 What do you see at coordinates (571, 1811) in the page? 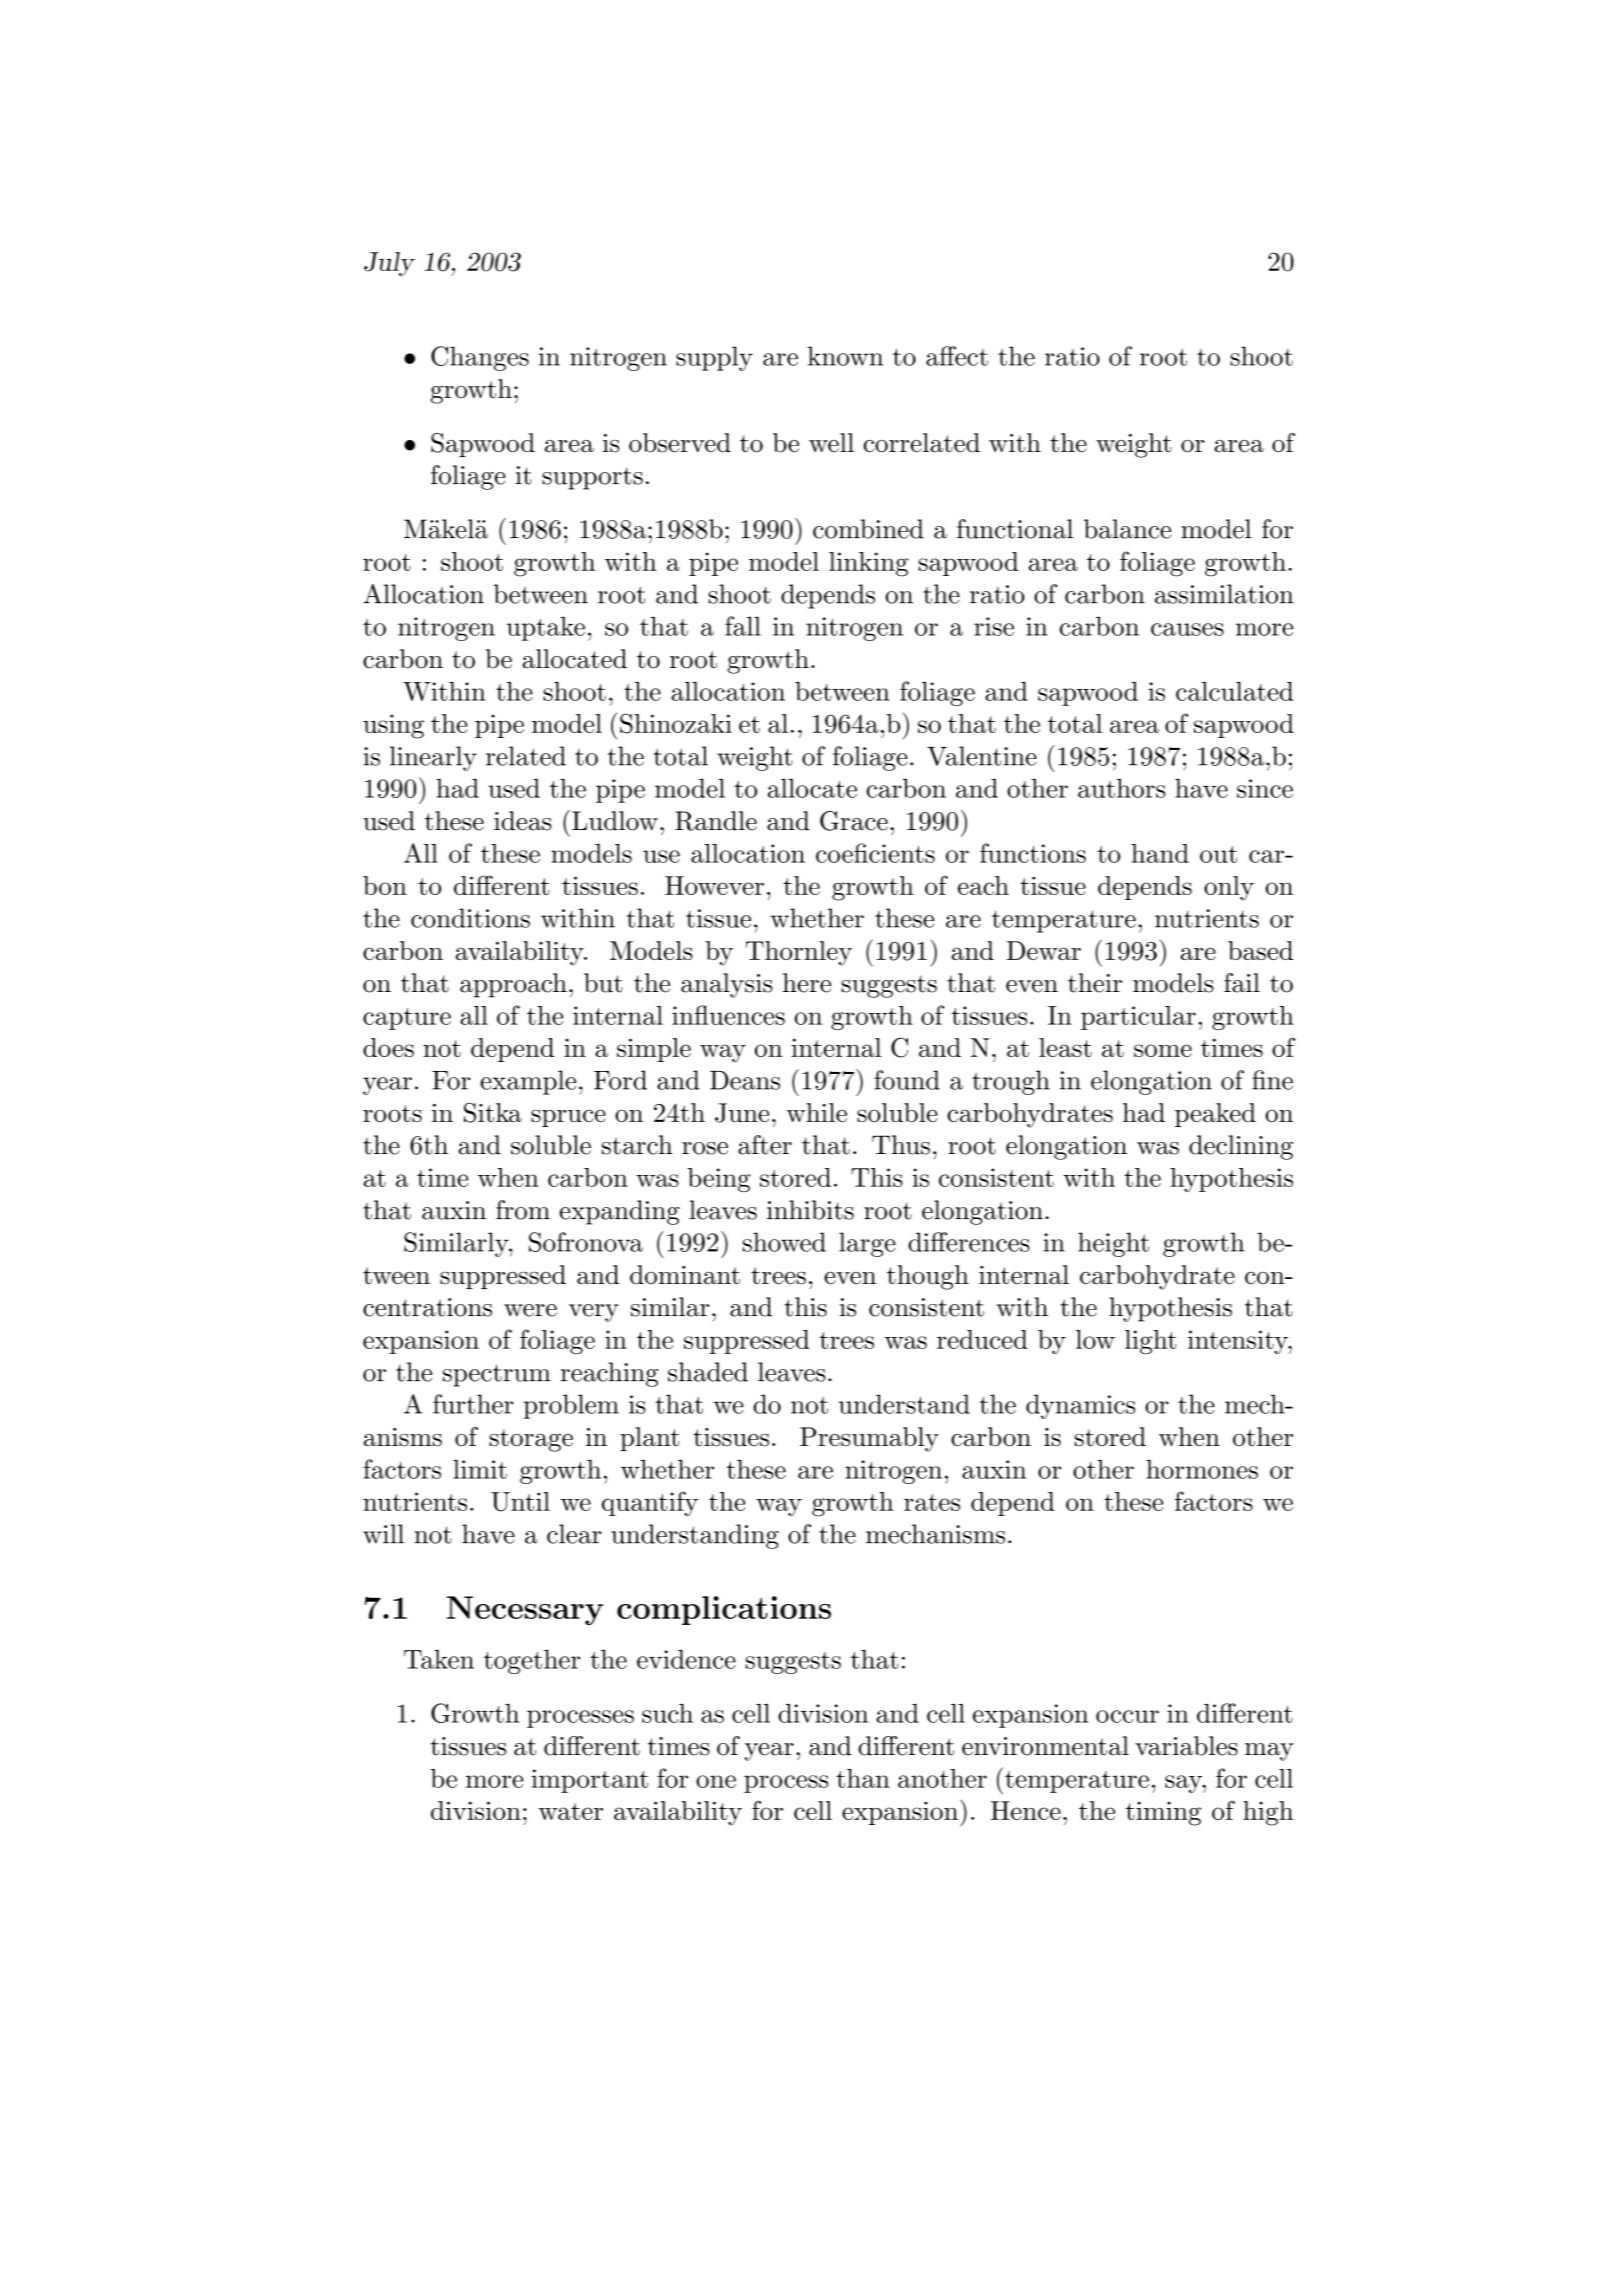
I see `water` at bounding box center [571, 1811].
